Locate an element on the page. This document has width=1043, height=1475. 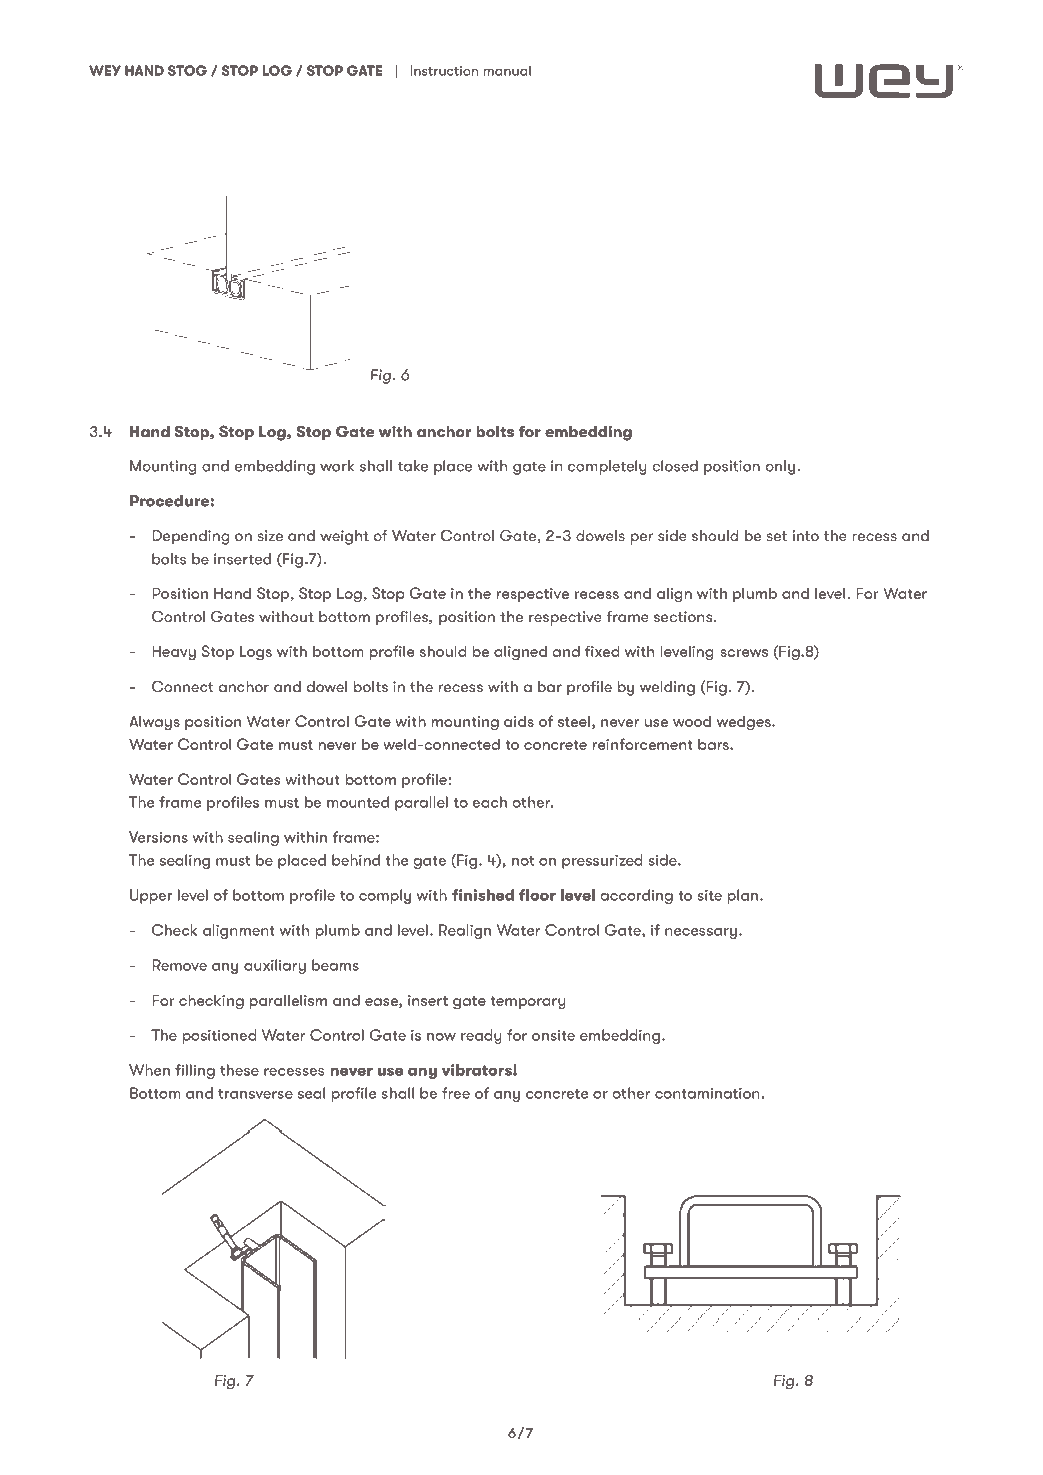
now is located at coordinates (441, 1037).
